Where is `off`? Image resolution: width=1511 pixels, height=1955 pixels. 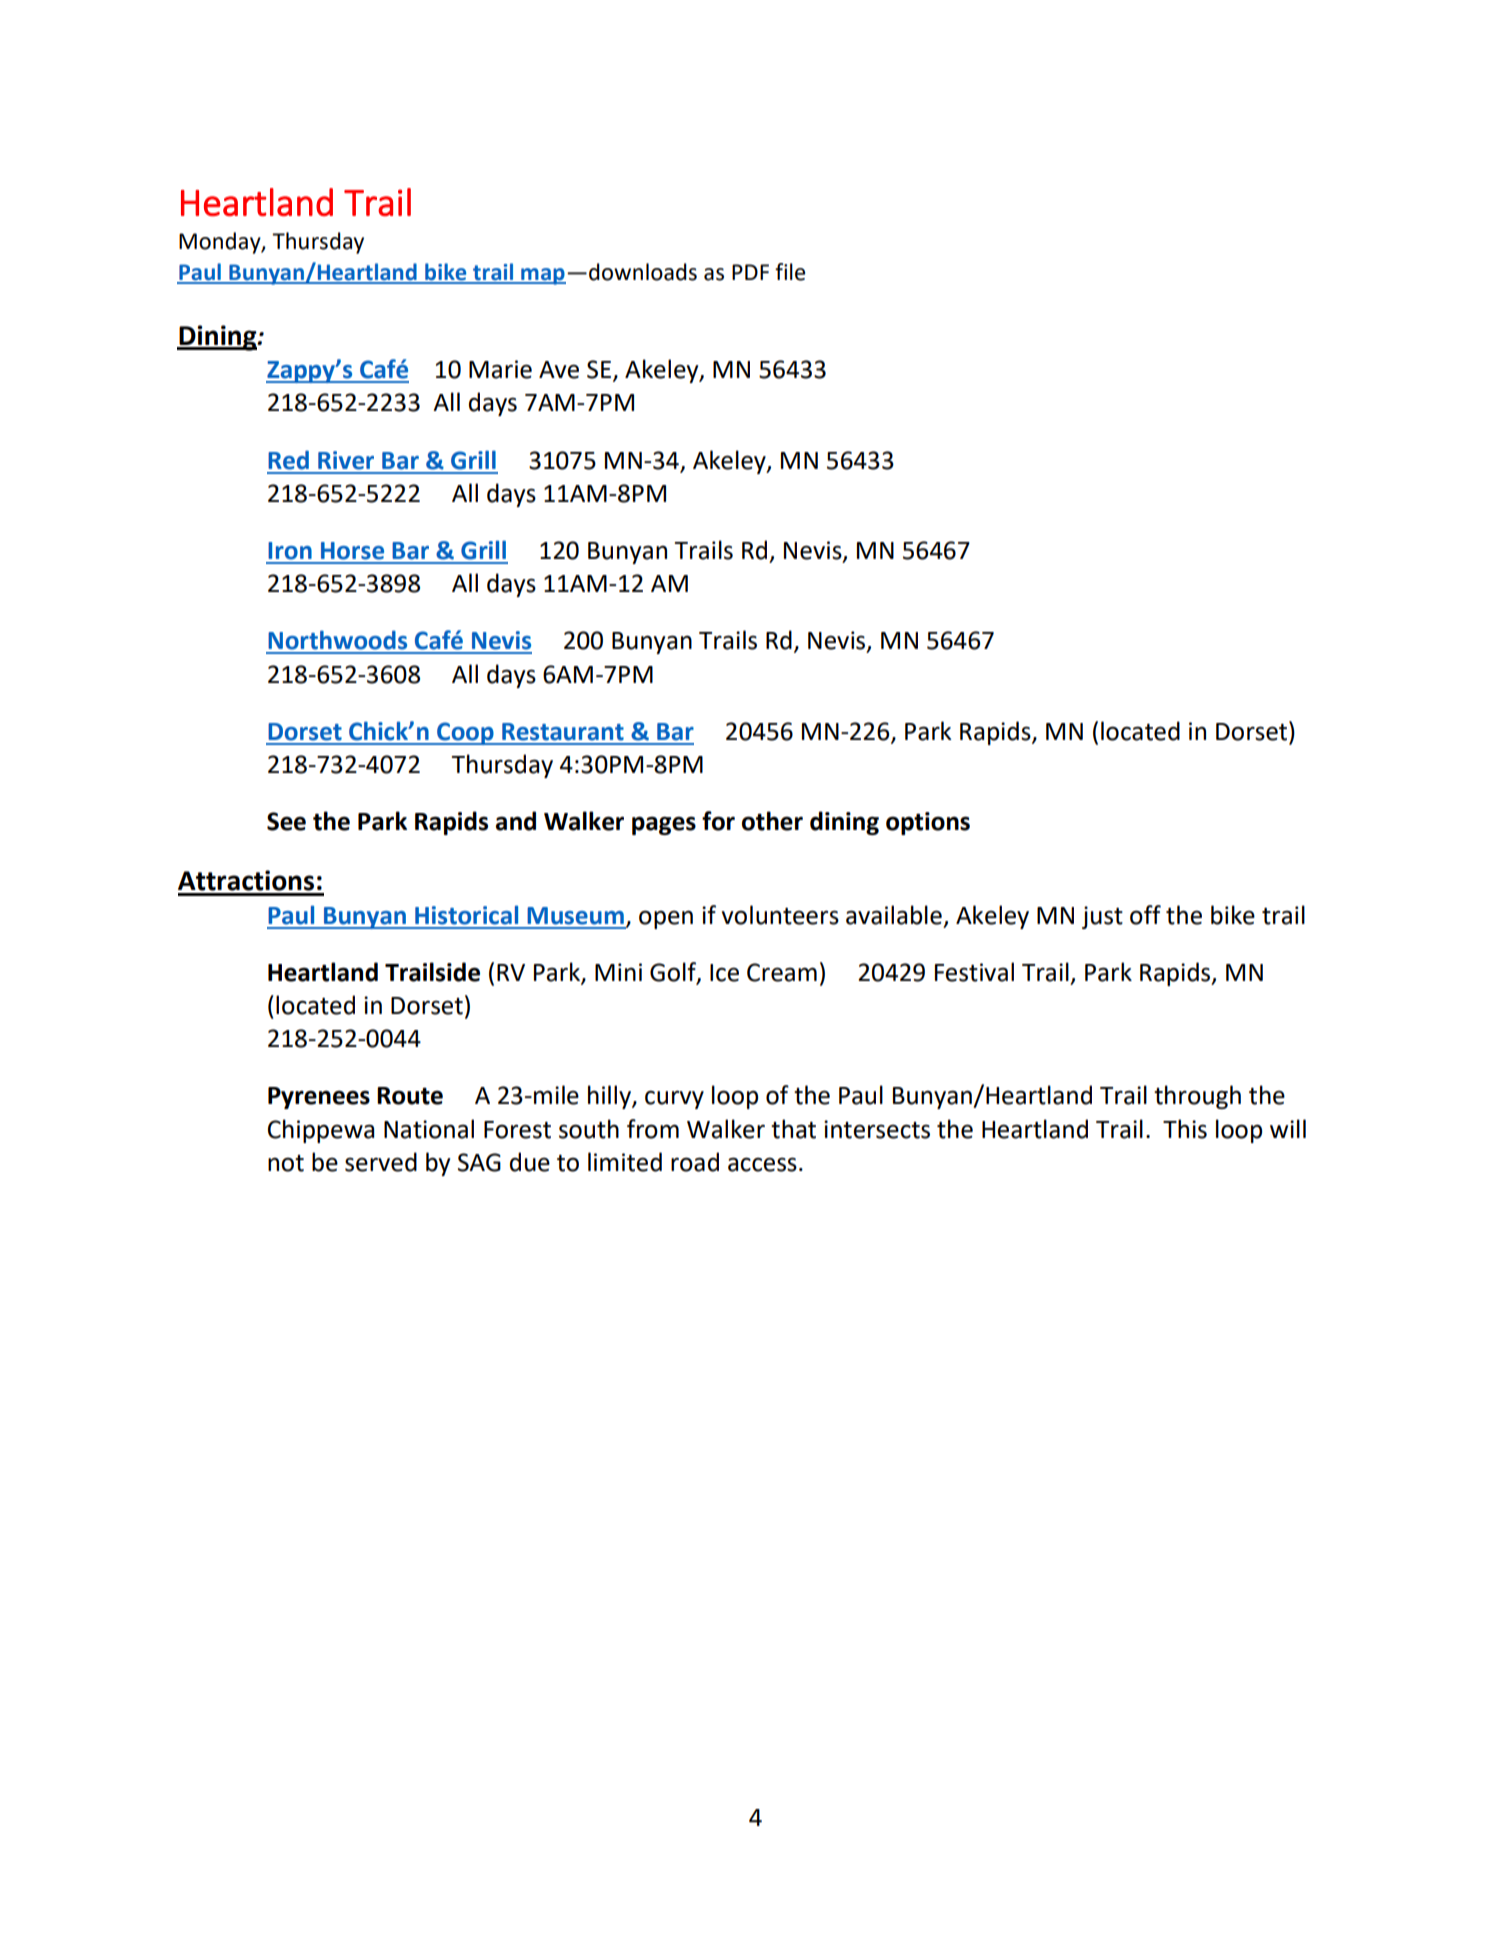 off is located at coordinates (1145, 915).
